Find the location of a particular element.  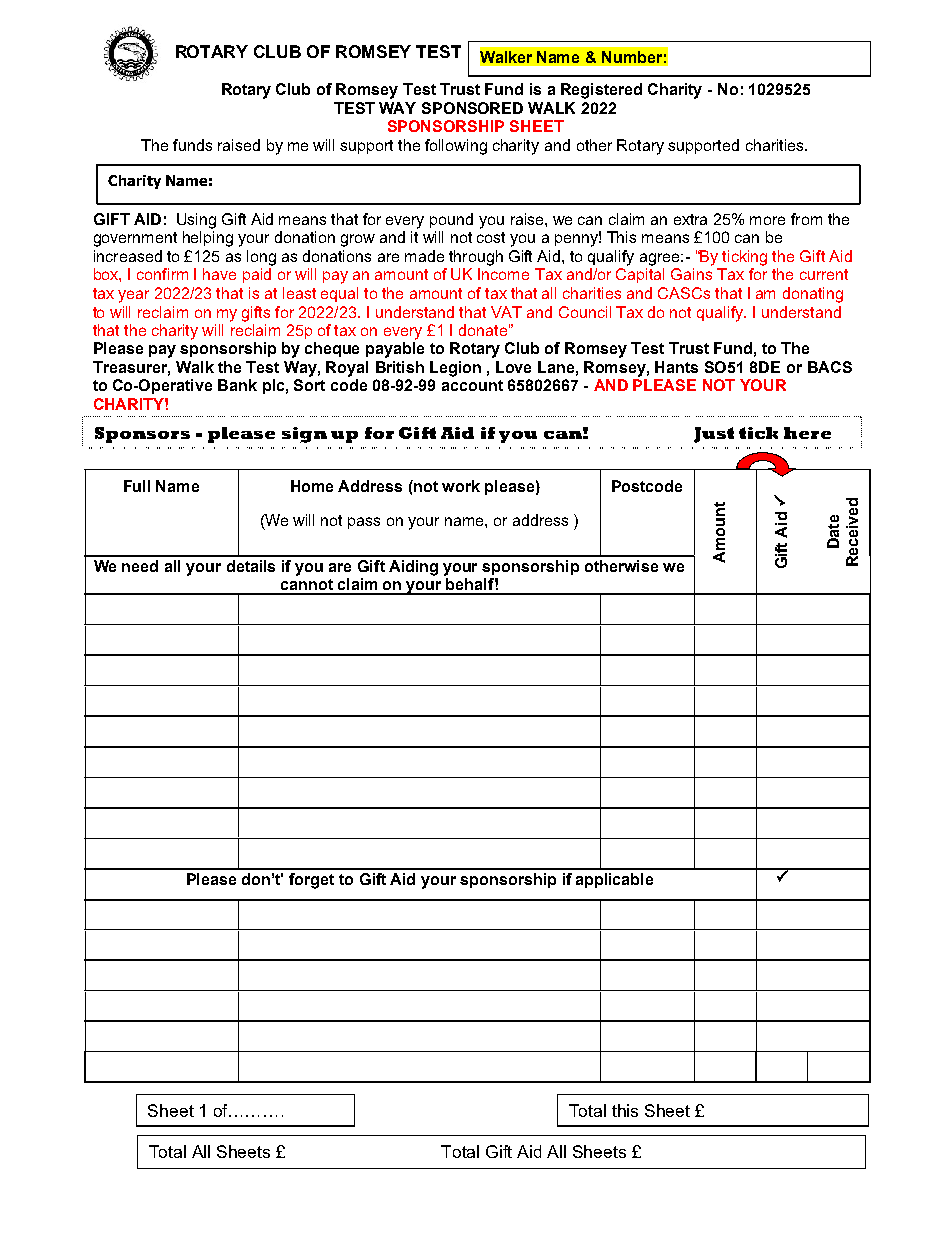

more is located at coordinates (767, 220).
